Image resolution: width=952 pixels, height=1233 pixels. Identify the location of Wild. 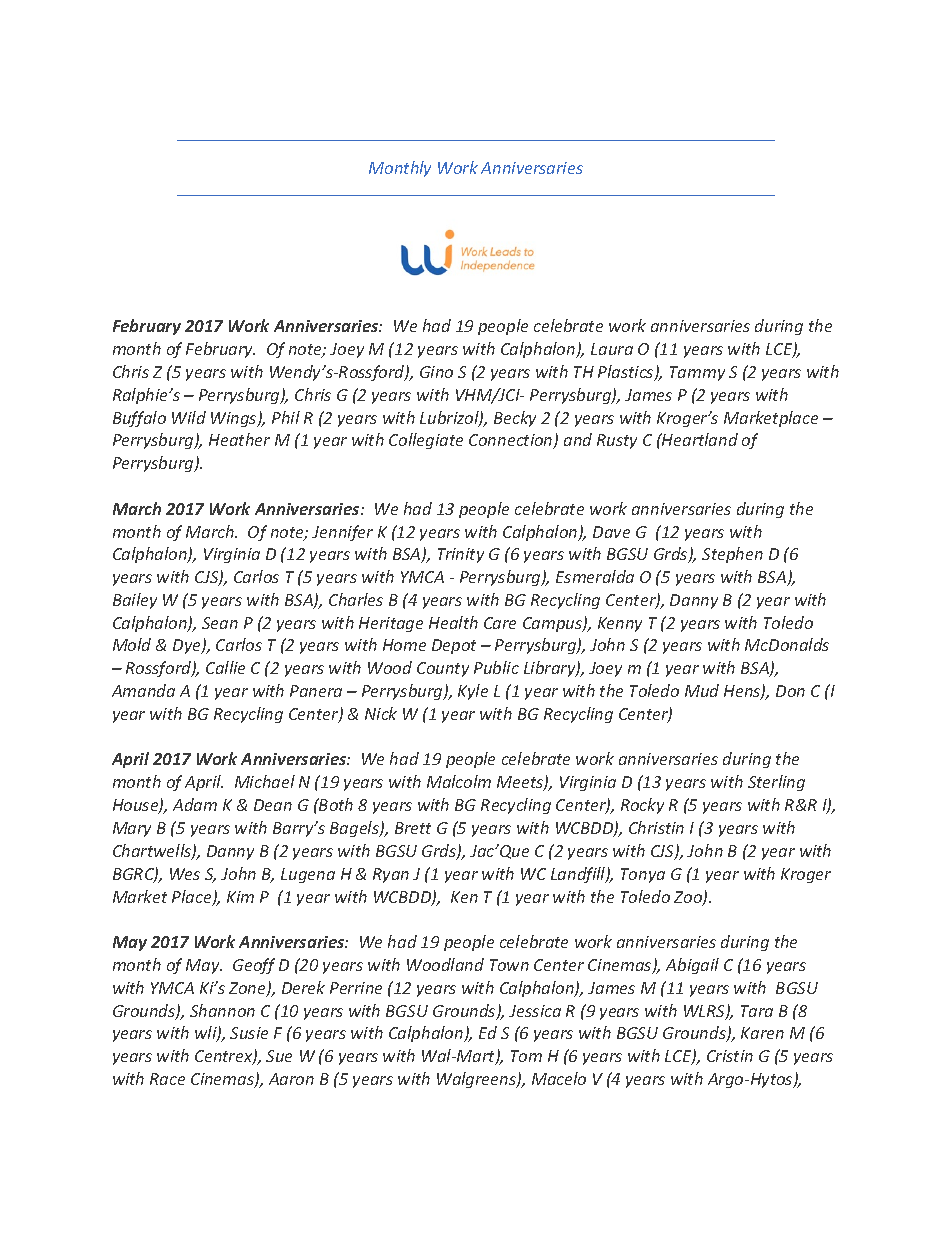
(189, 417).
